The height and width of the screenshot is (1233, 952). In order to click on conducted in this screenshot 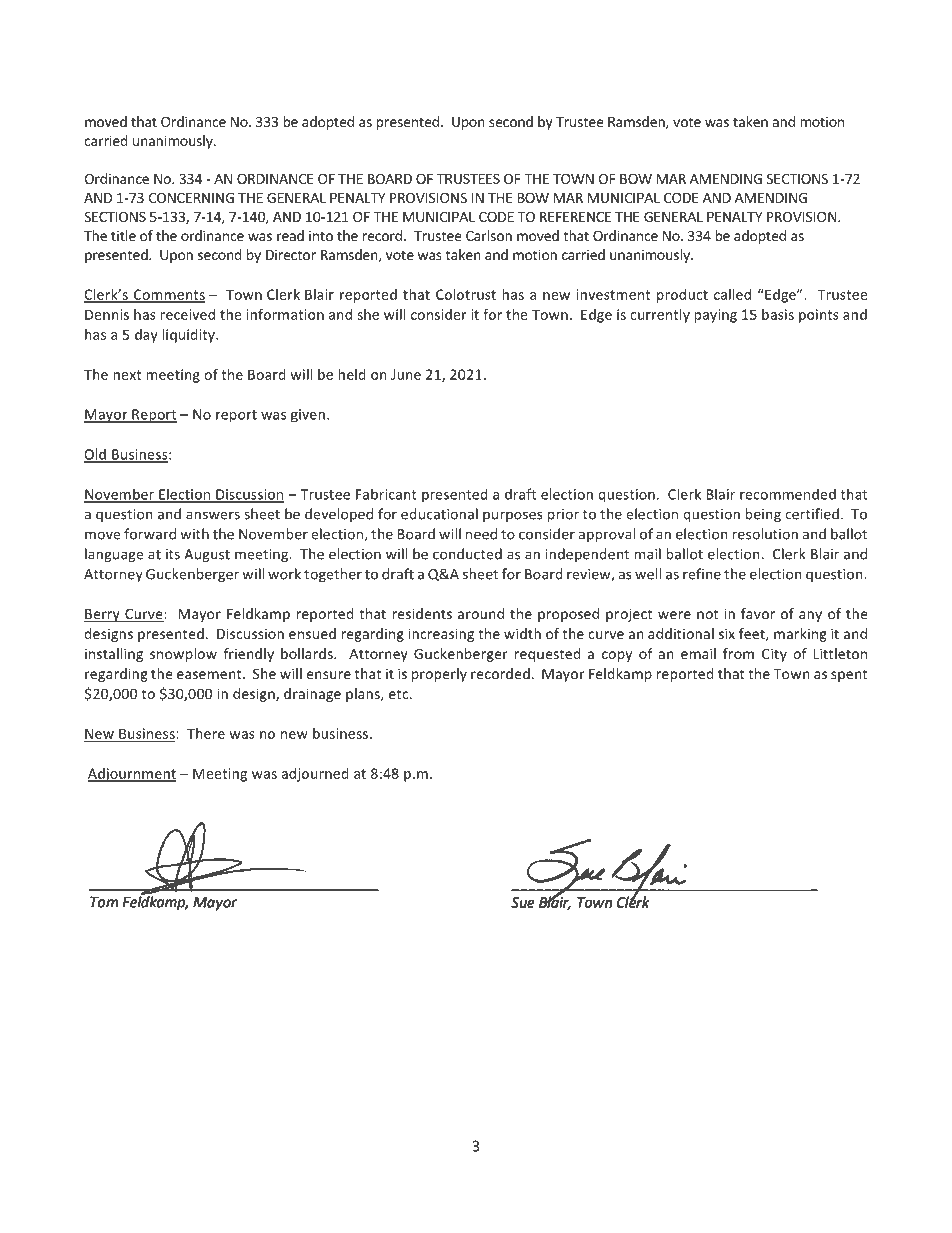, I will do `click(467, 554)`.
